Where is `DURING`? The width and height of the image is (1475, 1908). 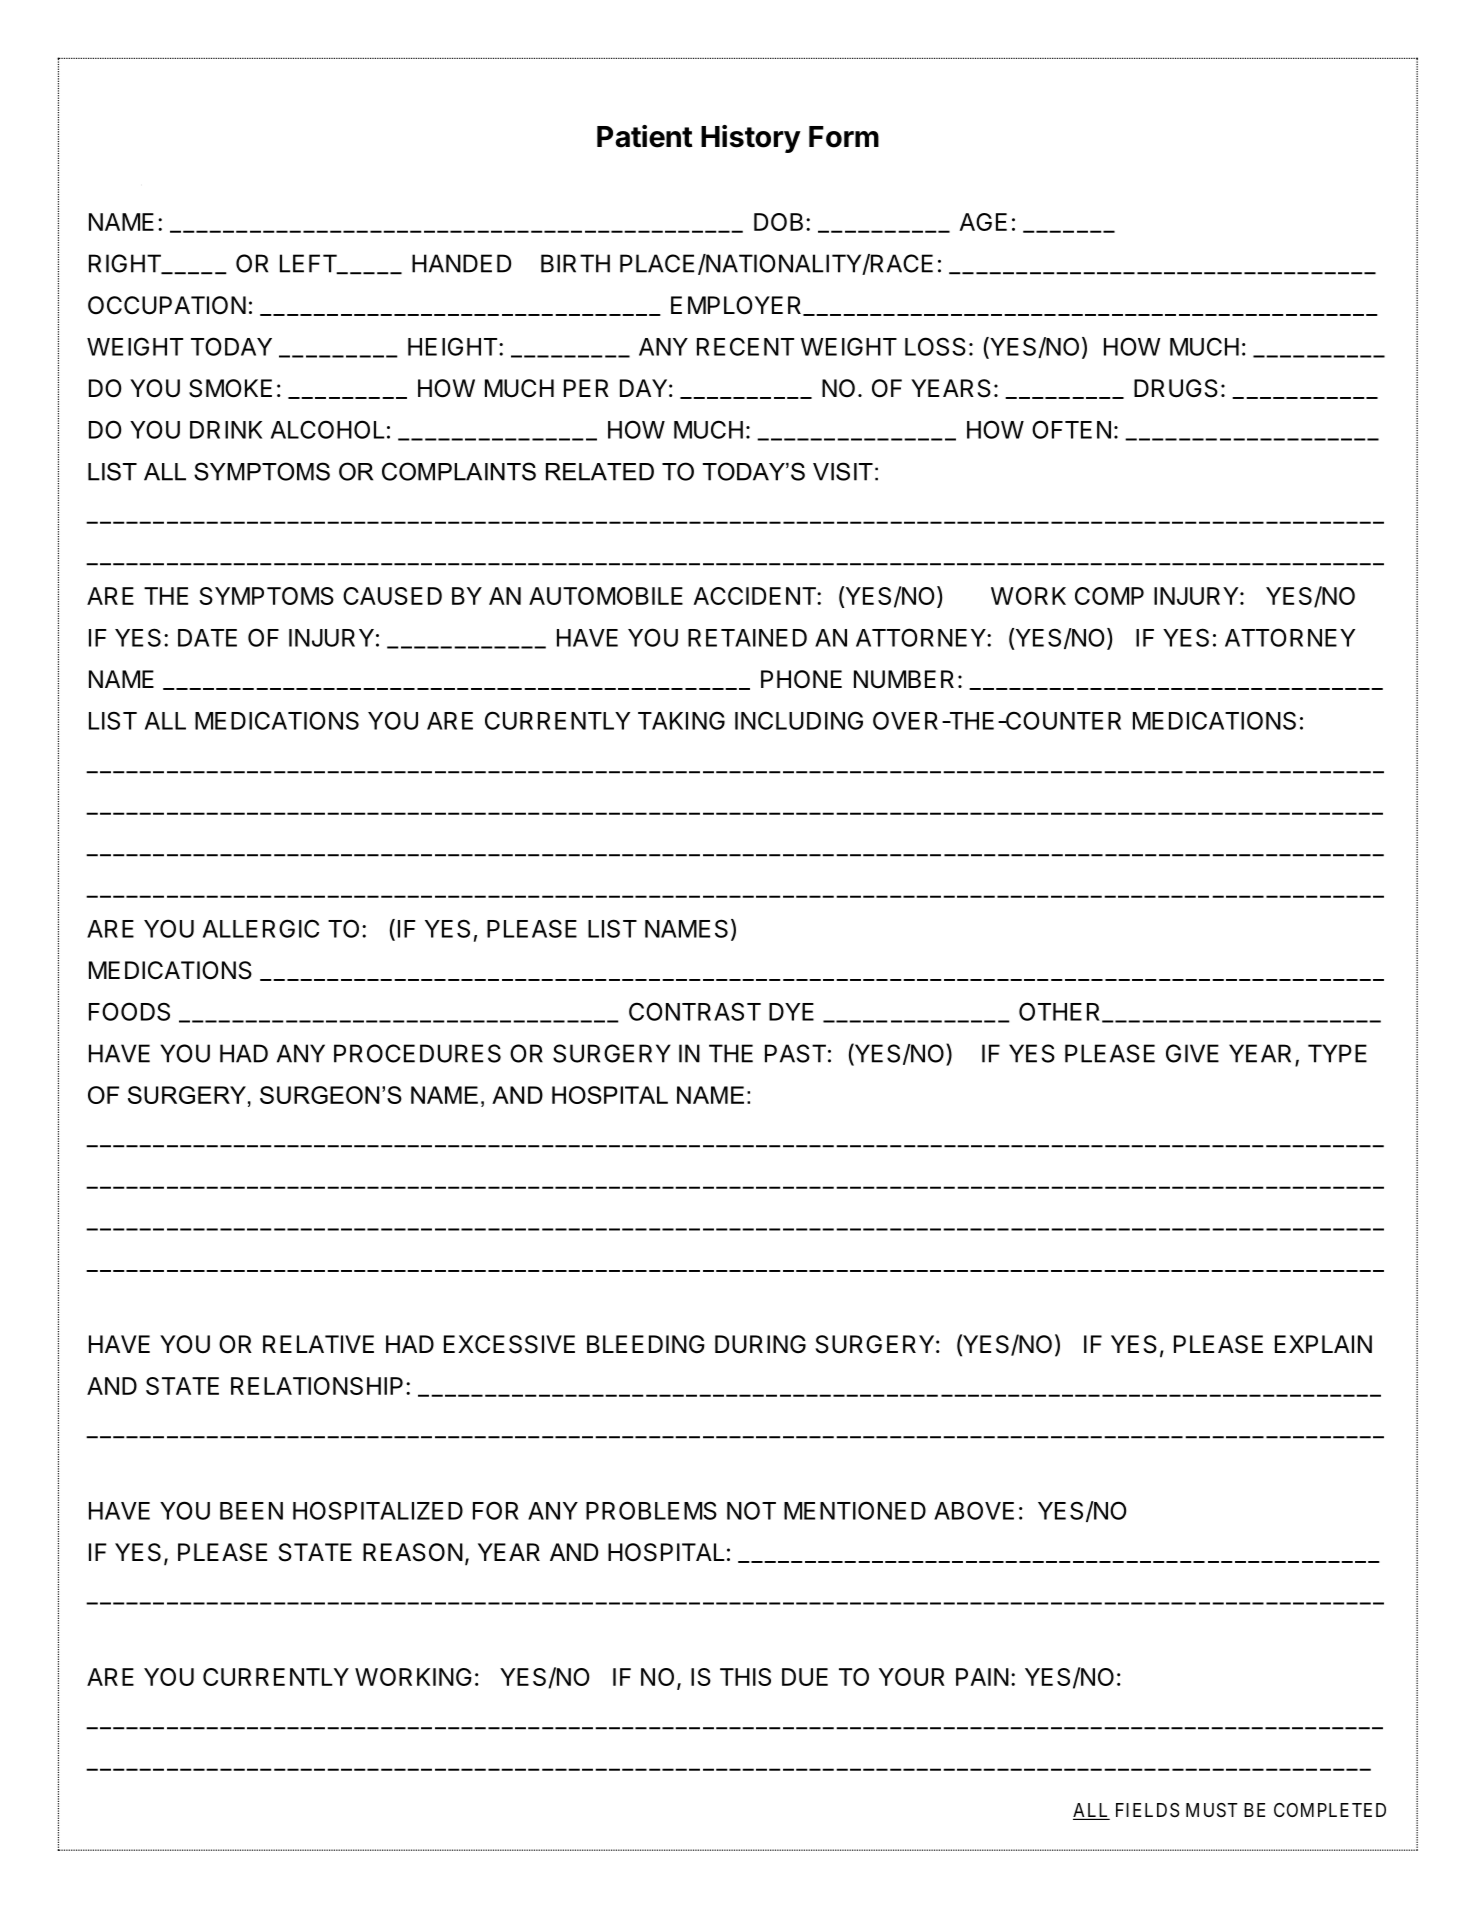
DURING is located at coordinates (760, 1344).
